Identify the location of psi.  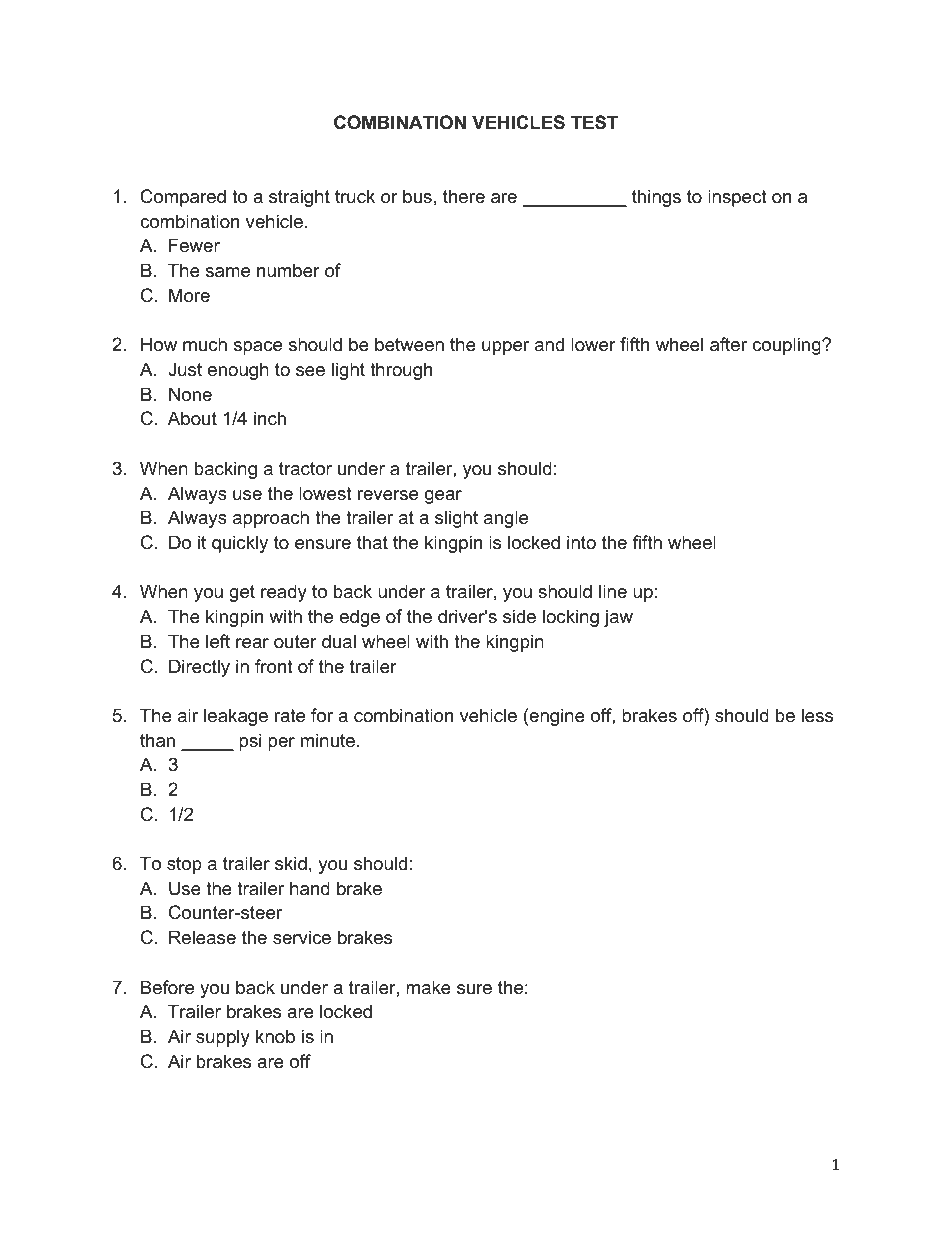
(250, 742).
